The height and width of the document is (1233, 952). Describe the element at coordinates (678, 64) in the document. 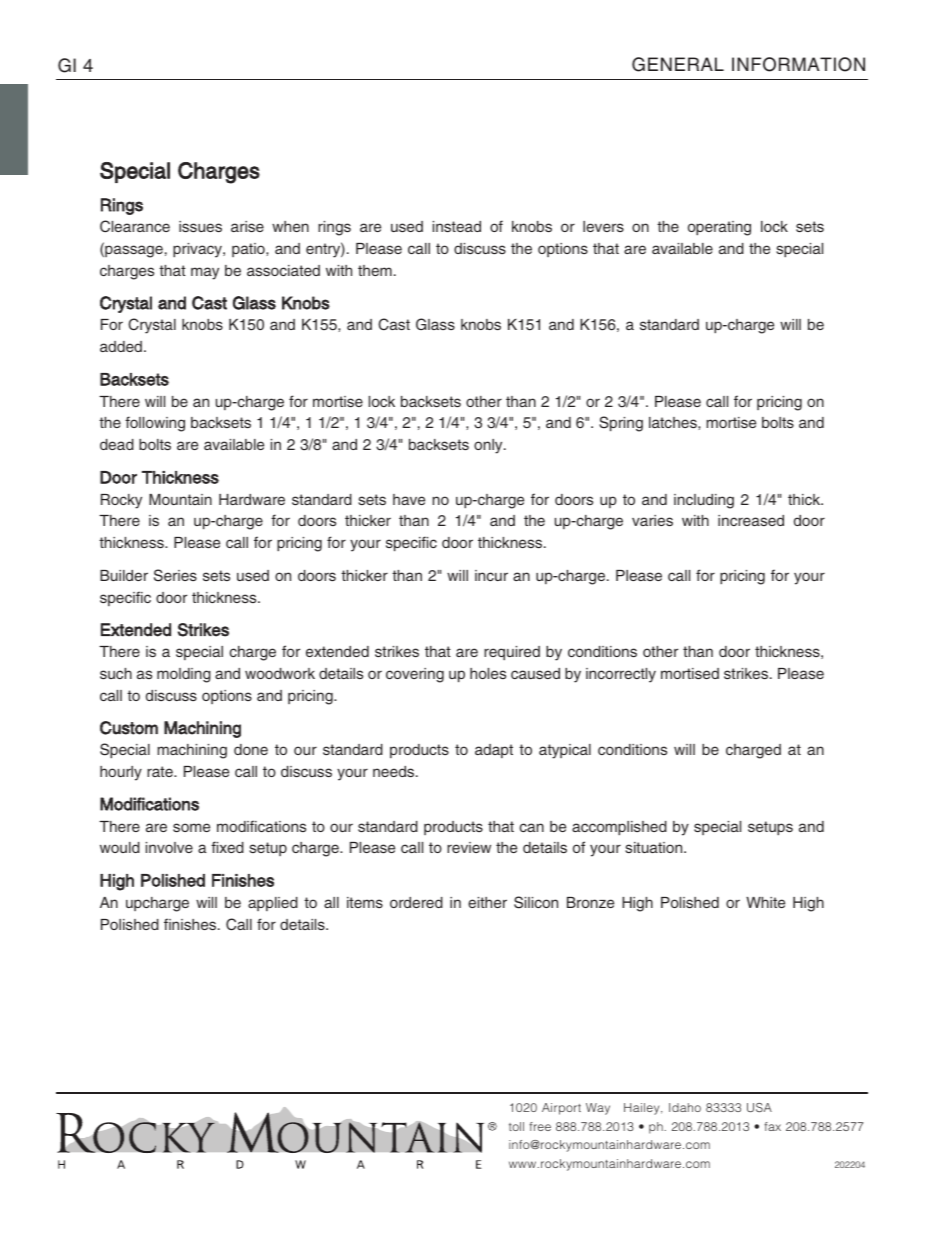

I see `GENERAL` at that location.
